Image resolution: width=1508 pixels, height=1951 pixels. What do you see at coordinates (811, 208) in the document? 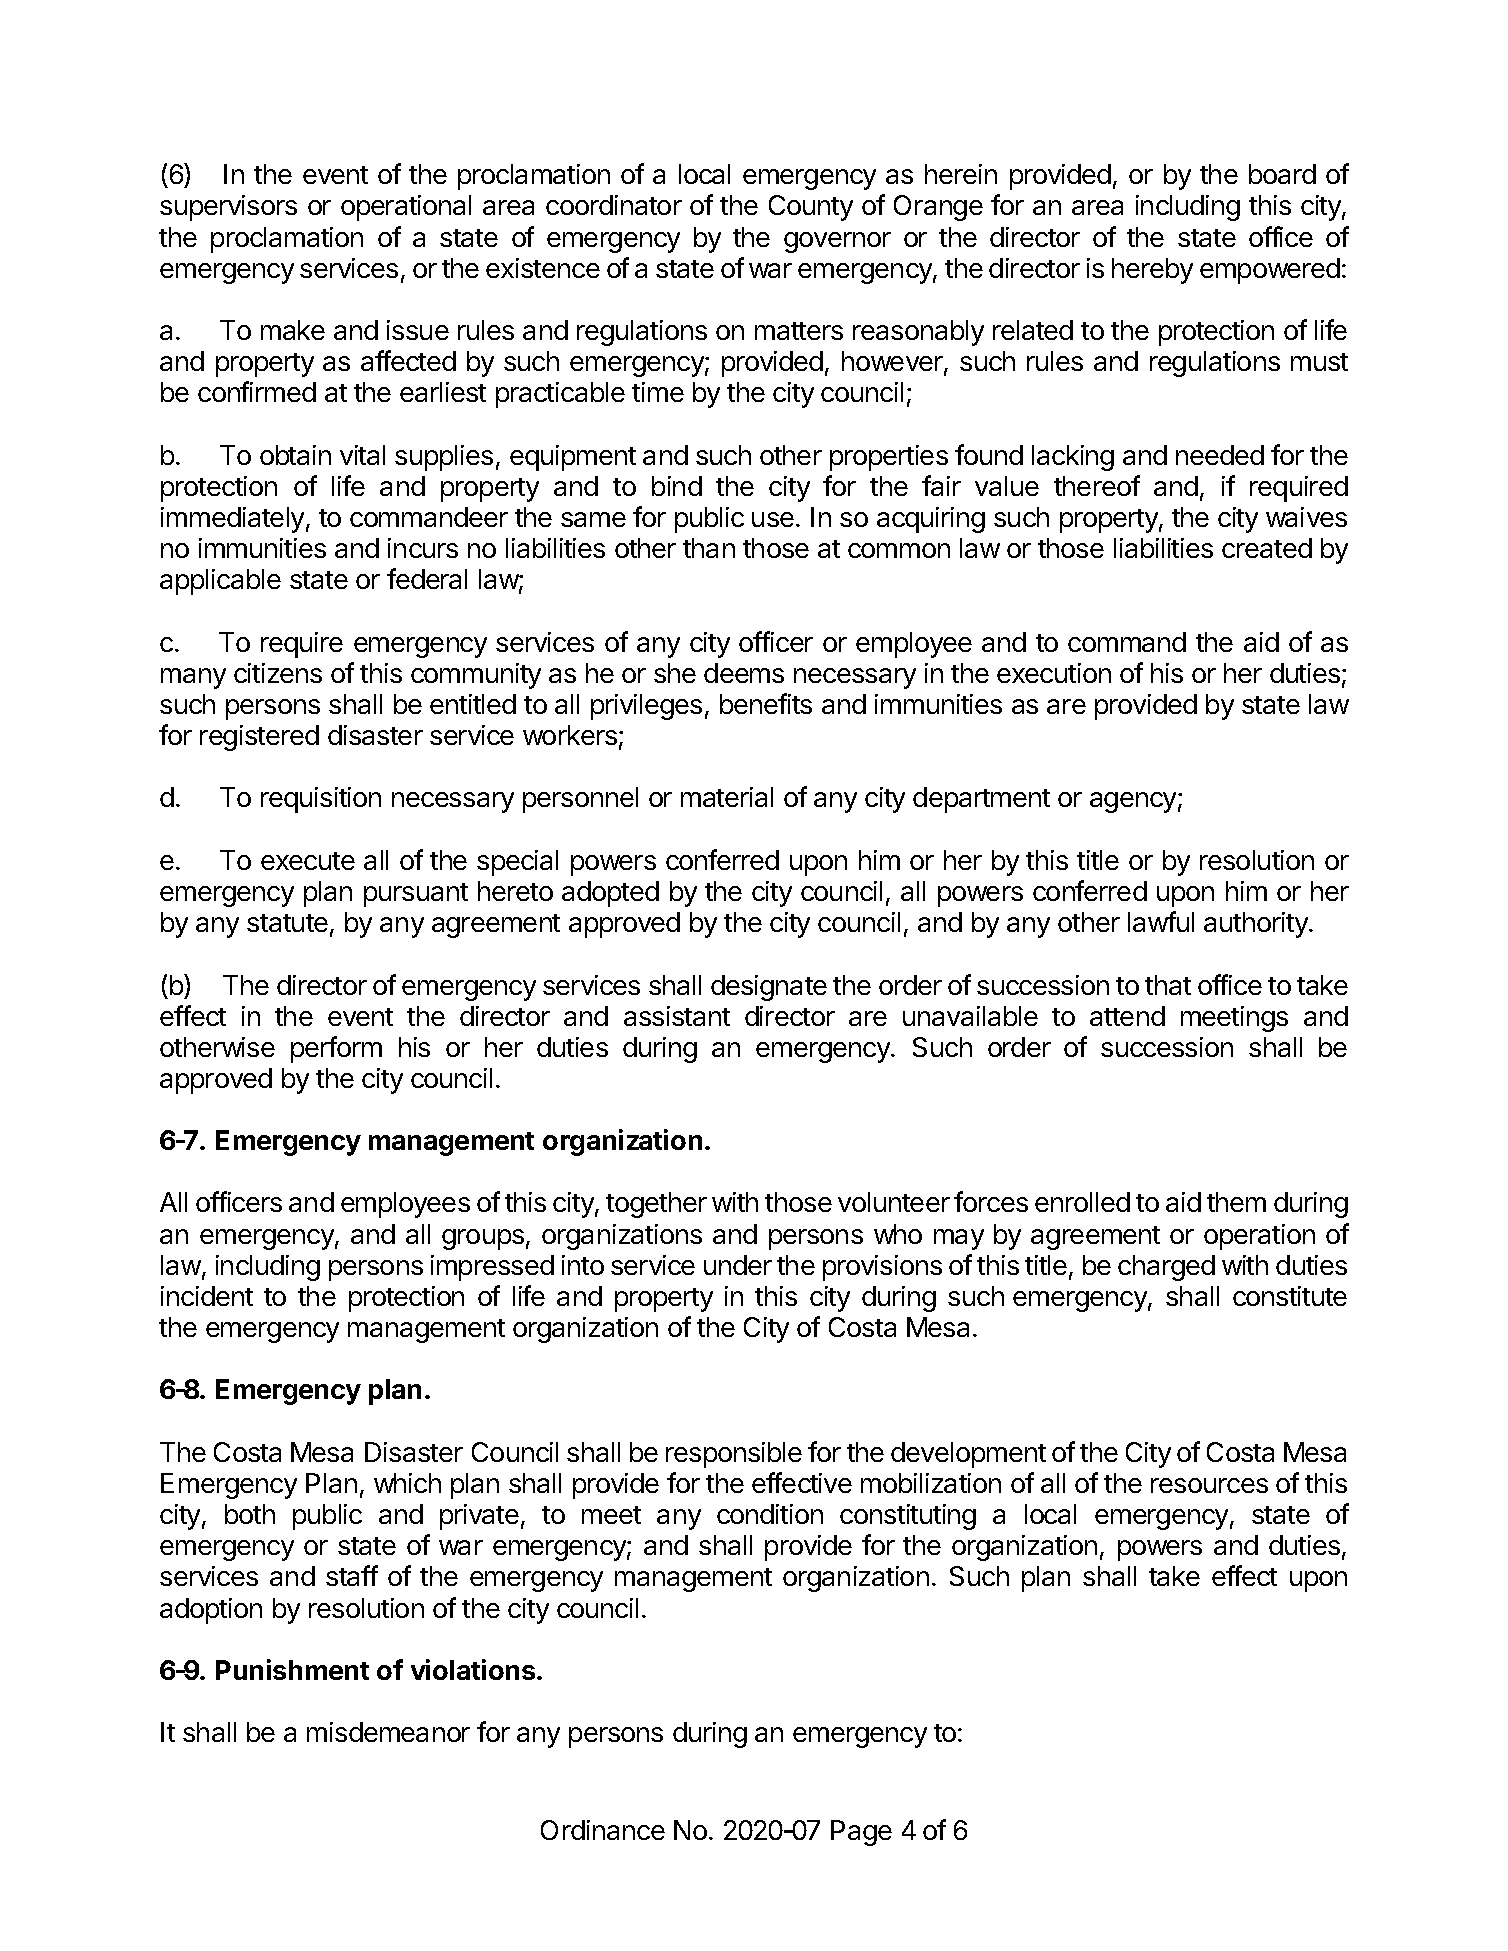
I see `County` at bounding box center [811, 208].
